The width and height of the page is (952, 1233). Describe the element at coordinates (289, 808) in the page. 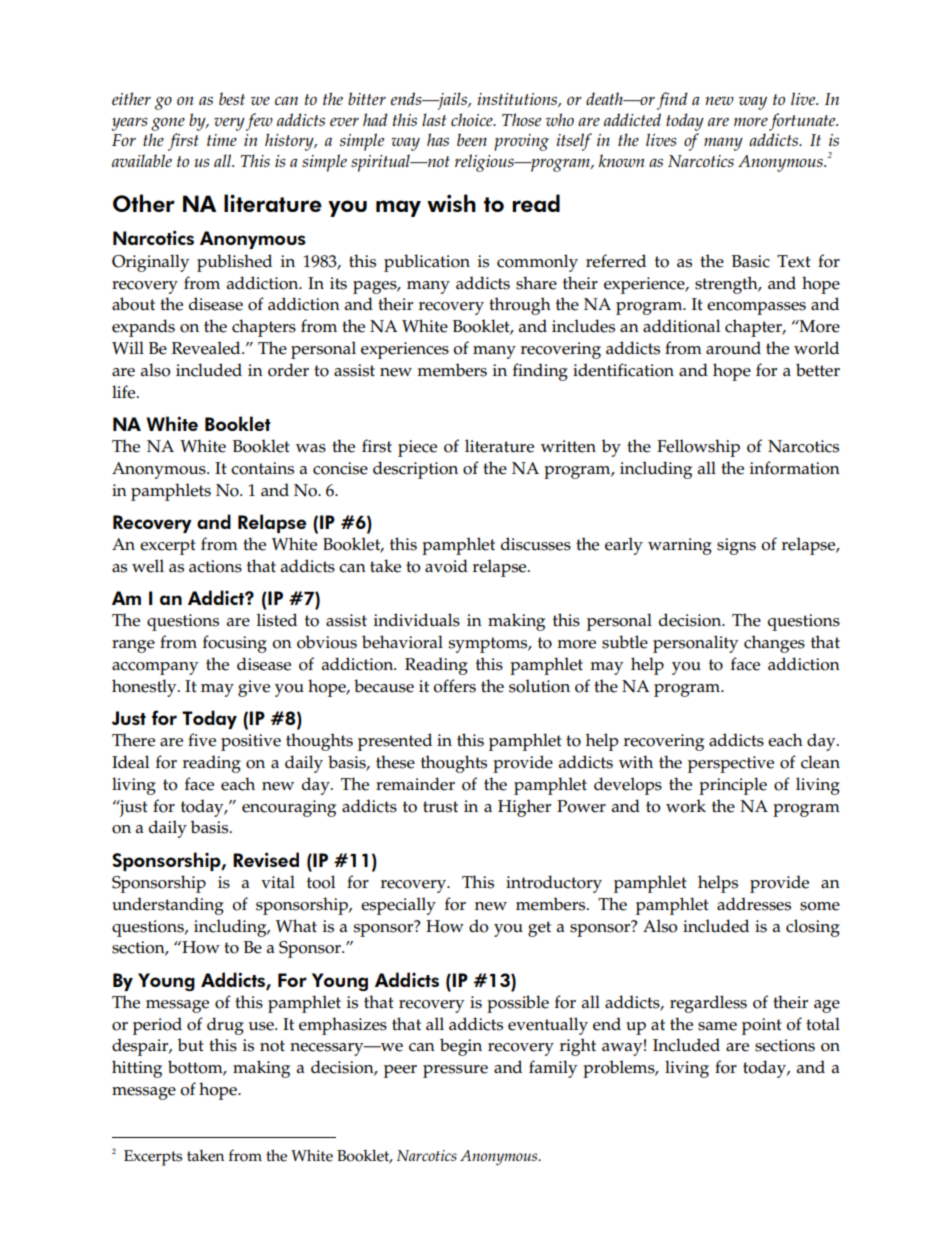

I see `encouraging` at that location.
